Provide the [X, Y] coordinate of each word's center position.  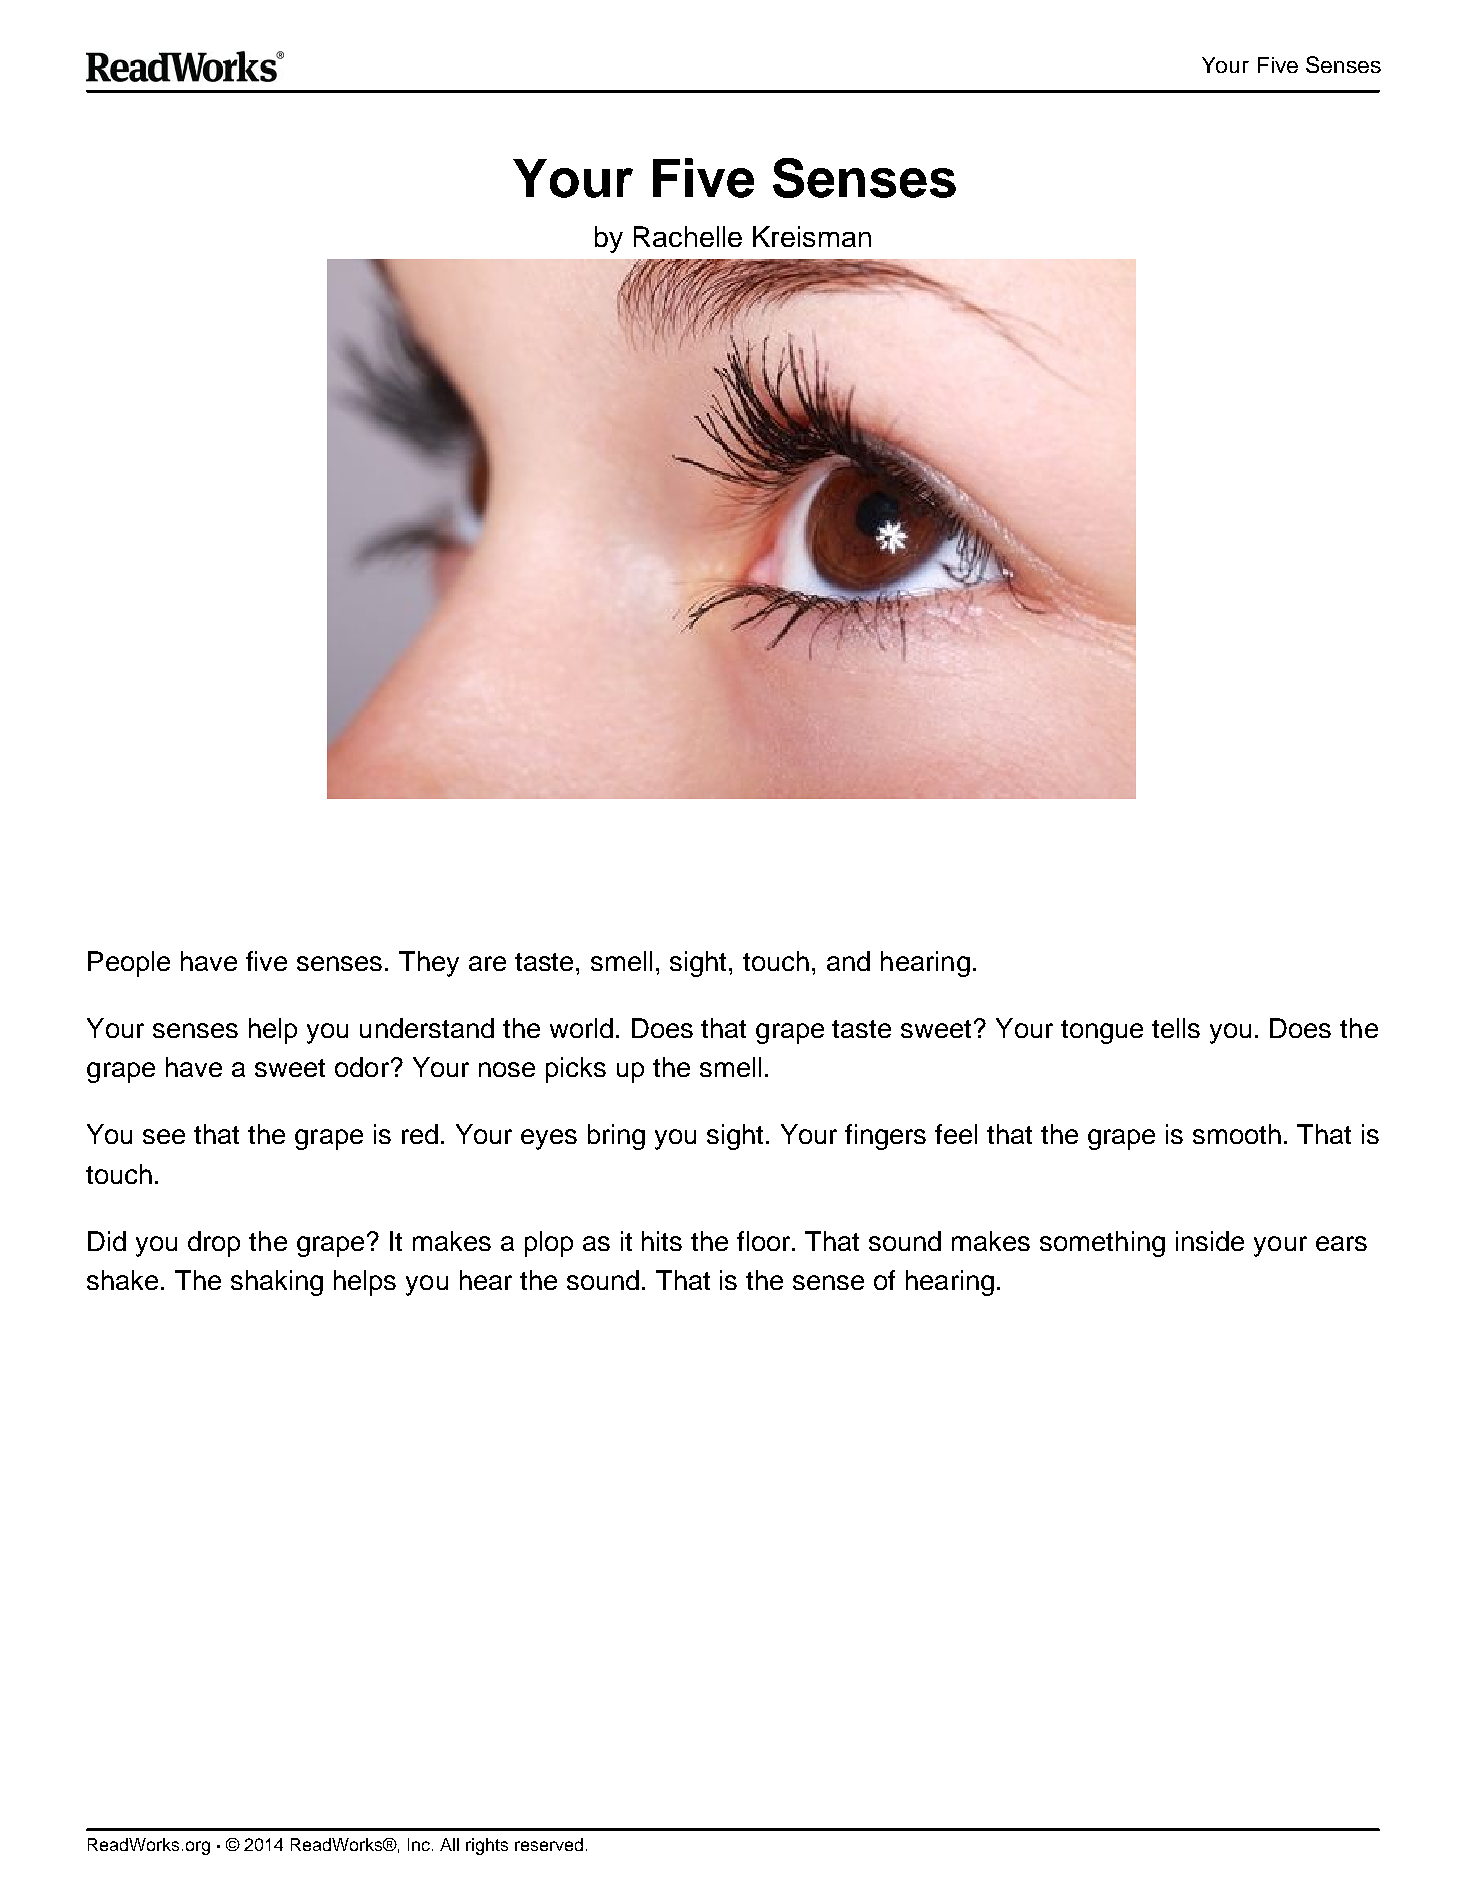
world [581, 1028]
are [487, 963]
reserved [549, 1844]
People [129, 964]
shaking [277, 1283]
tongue [1102, 1032]
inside [1210, 1241]
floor [765, 1241]
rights [487, 1846]
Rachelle [688, 236]
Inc [419, 1844]
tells [1176, 1028]
